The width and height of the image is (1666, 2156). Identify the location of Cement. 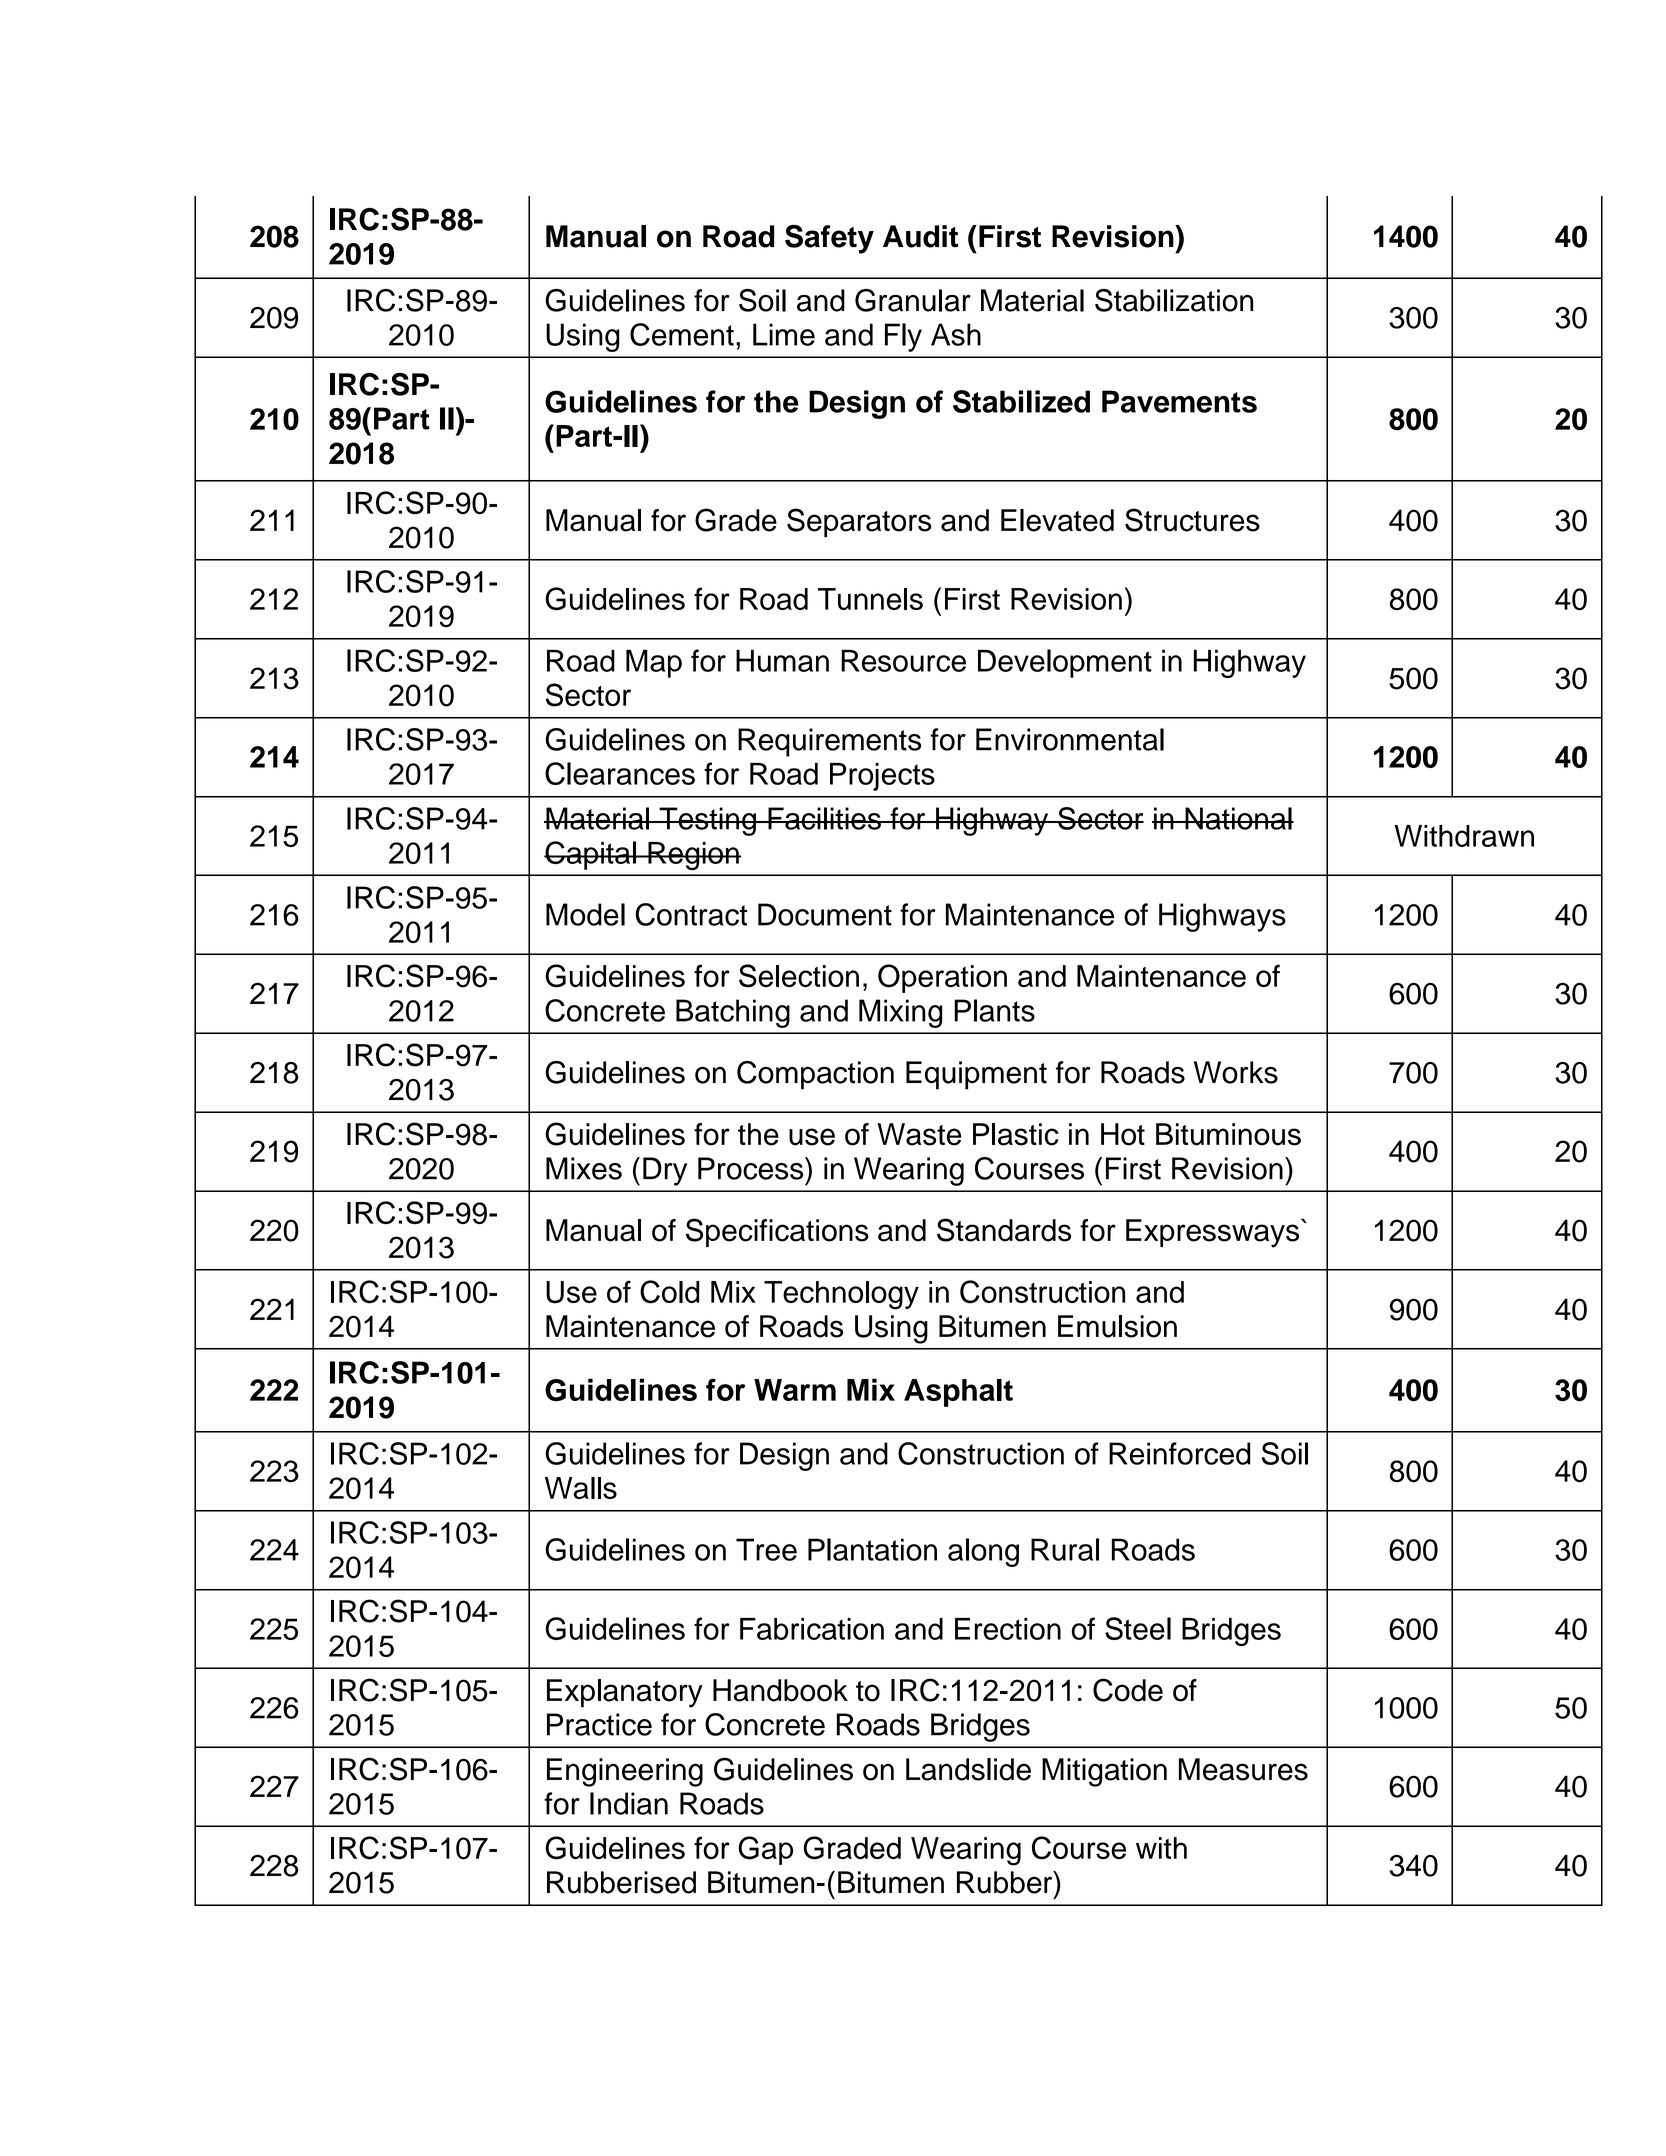
(682, 334).
